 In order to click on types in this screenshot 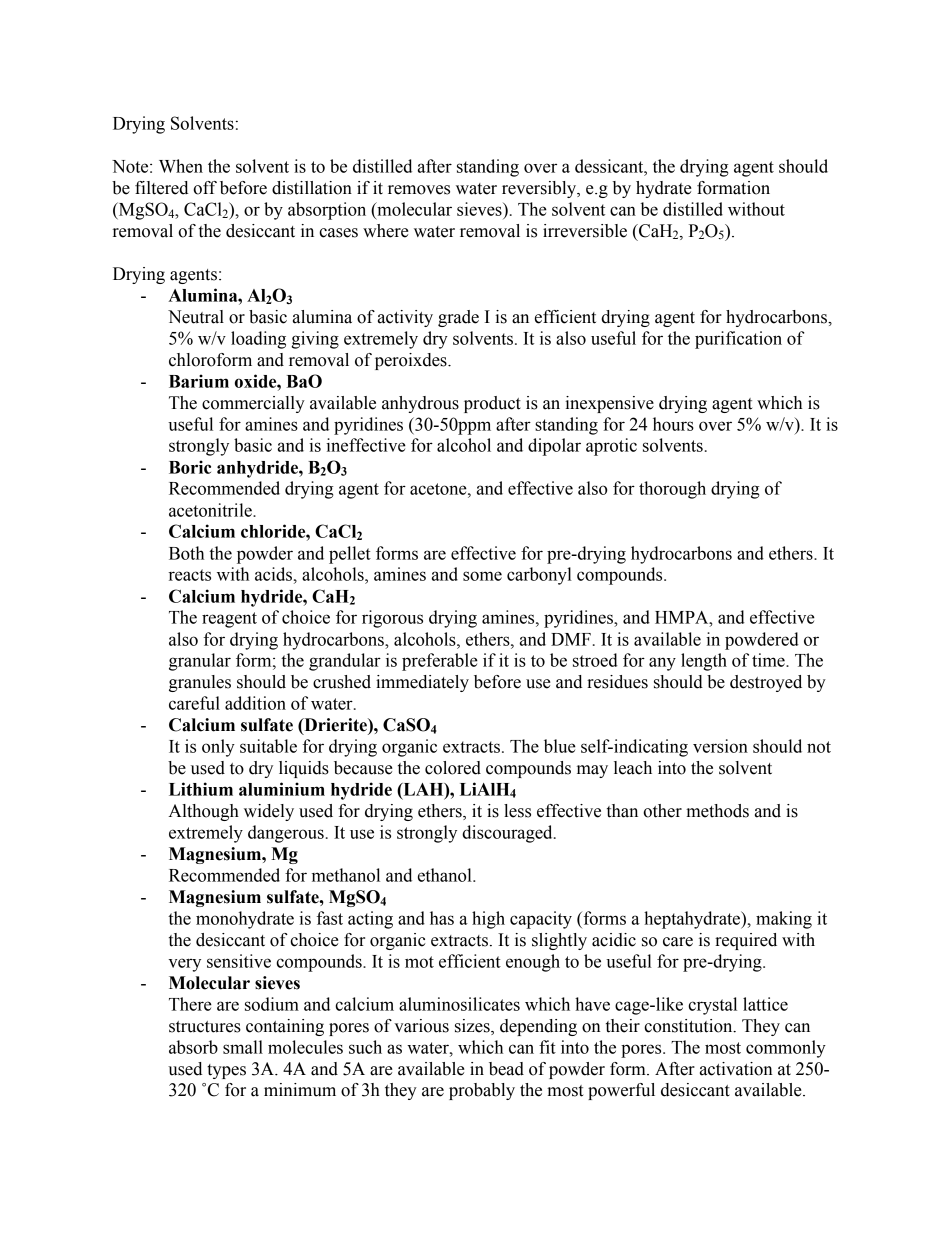, I will do `click(226, 1071)`.
